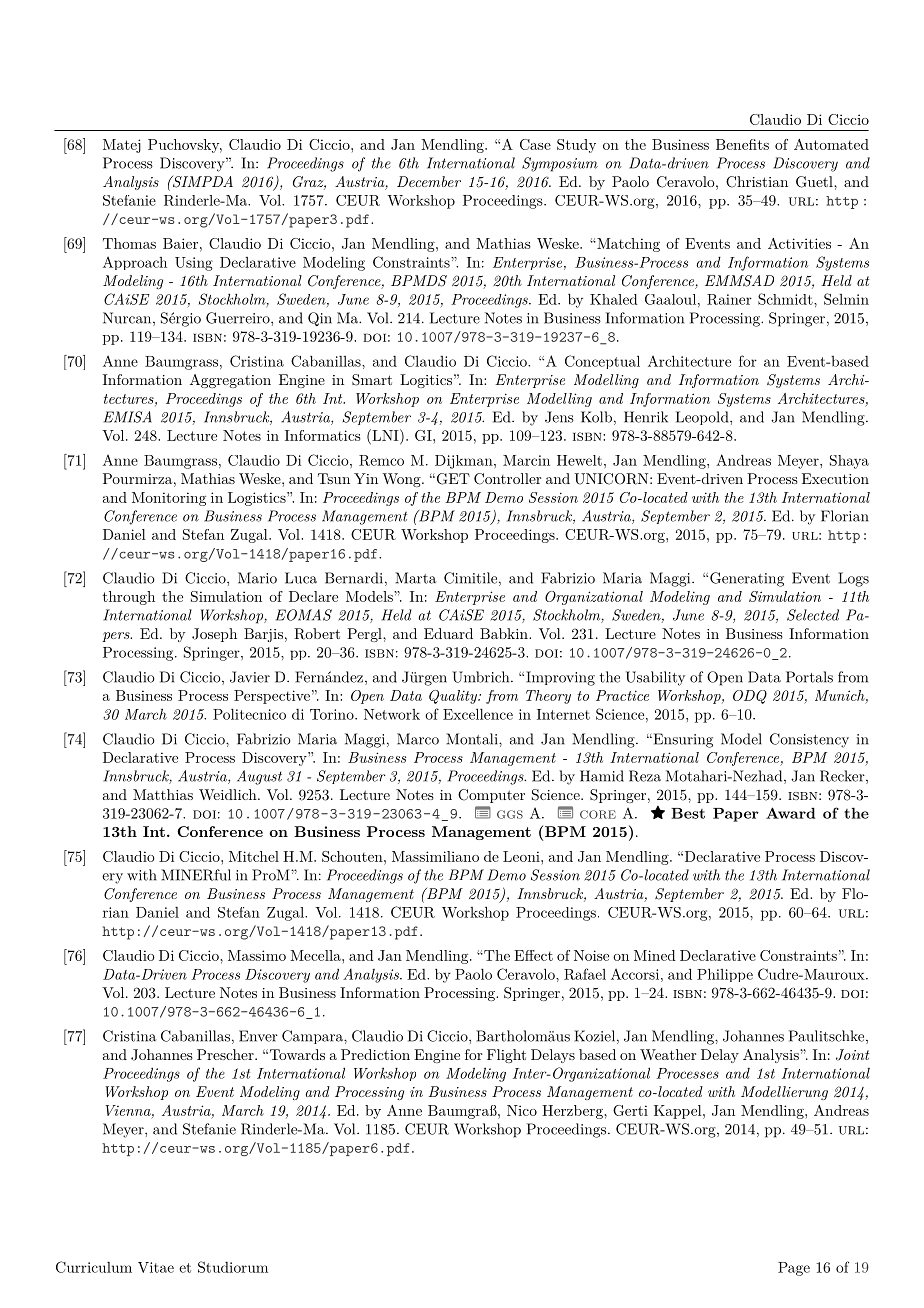  Describe the element at coordinates (757, 182) in the image. I see `Christian` at that location.
